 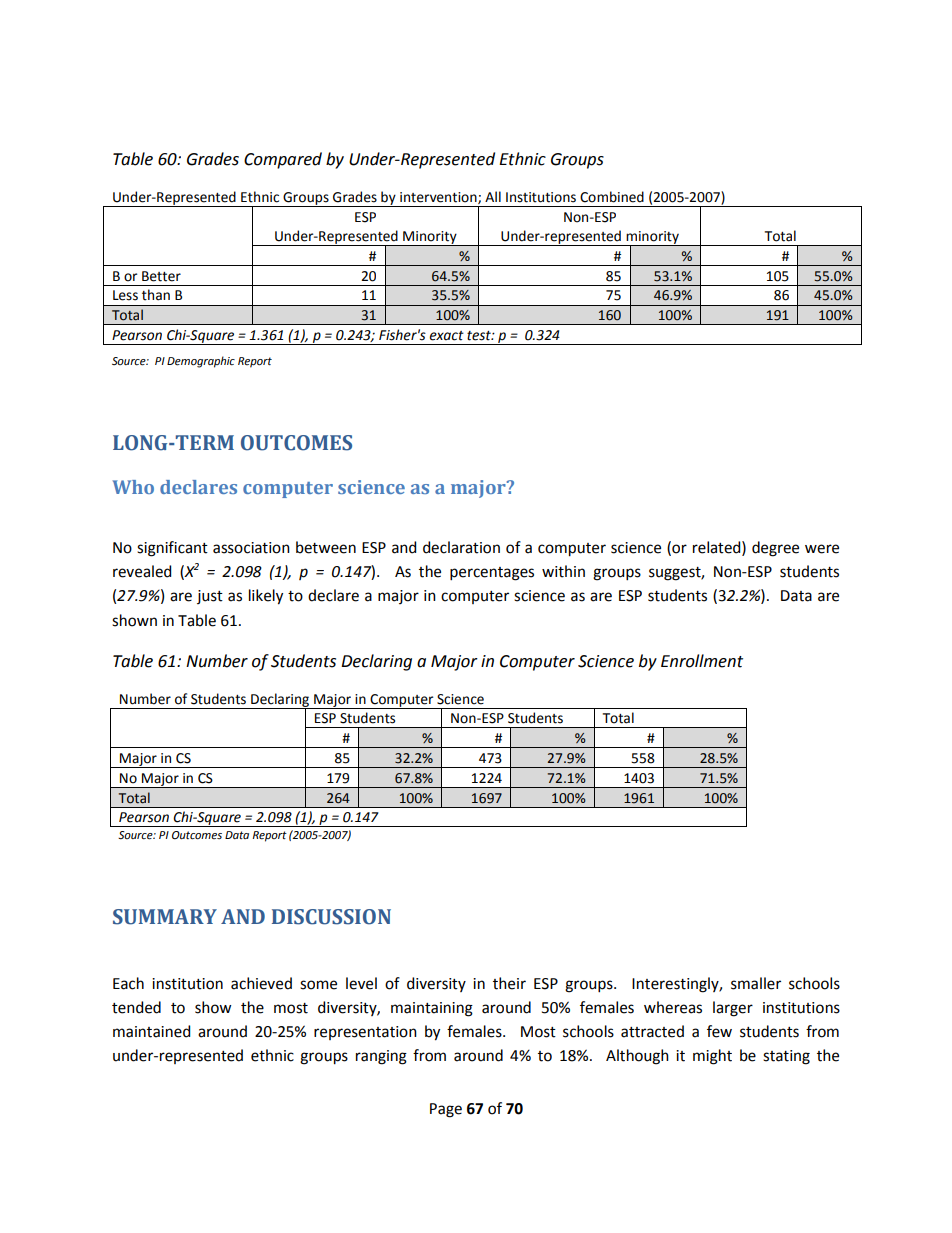 What do you see at coordinates (331, 917) in the page?
I see `DISCUSSION` at bounding box center [331, 917].
